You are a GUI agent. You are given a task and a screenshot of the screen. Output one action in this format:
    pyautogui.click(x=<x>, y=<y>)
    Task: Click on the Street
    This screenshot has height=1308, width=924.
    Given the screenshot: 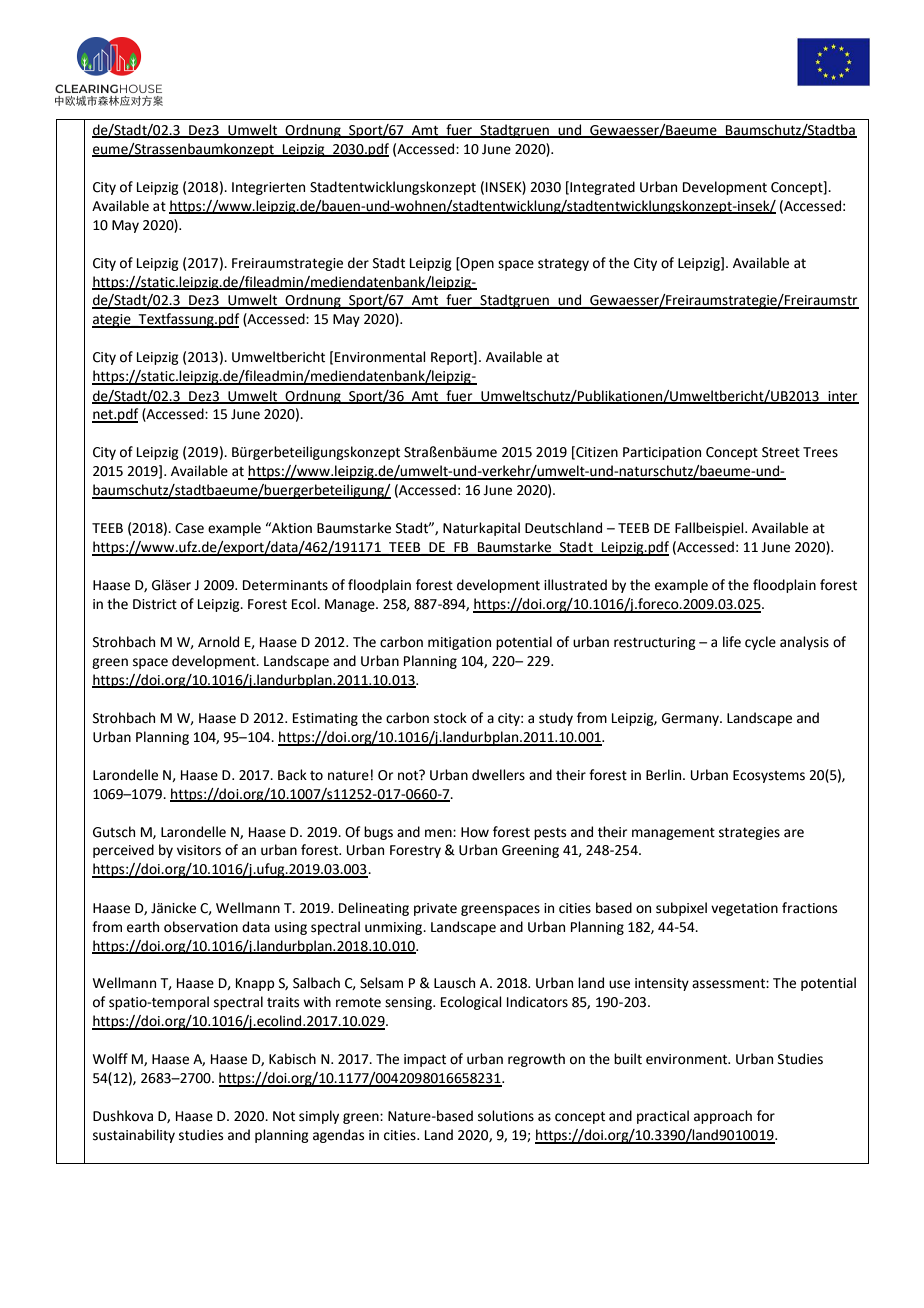 What is the action you would take?
    pyautogui.click(x=781, y=452)
